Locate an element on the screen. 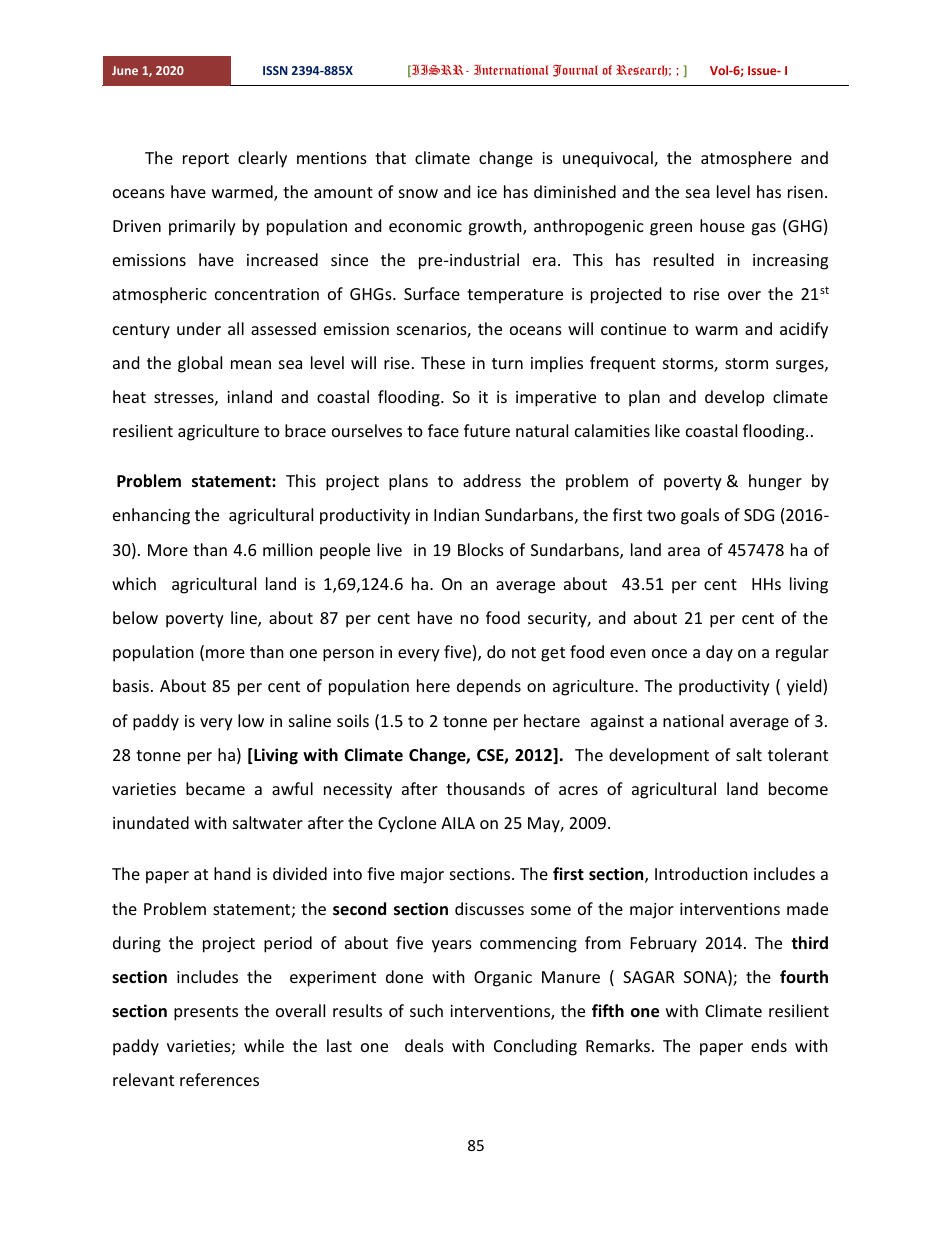  Blocks is located at coordinates (481, 549).
